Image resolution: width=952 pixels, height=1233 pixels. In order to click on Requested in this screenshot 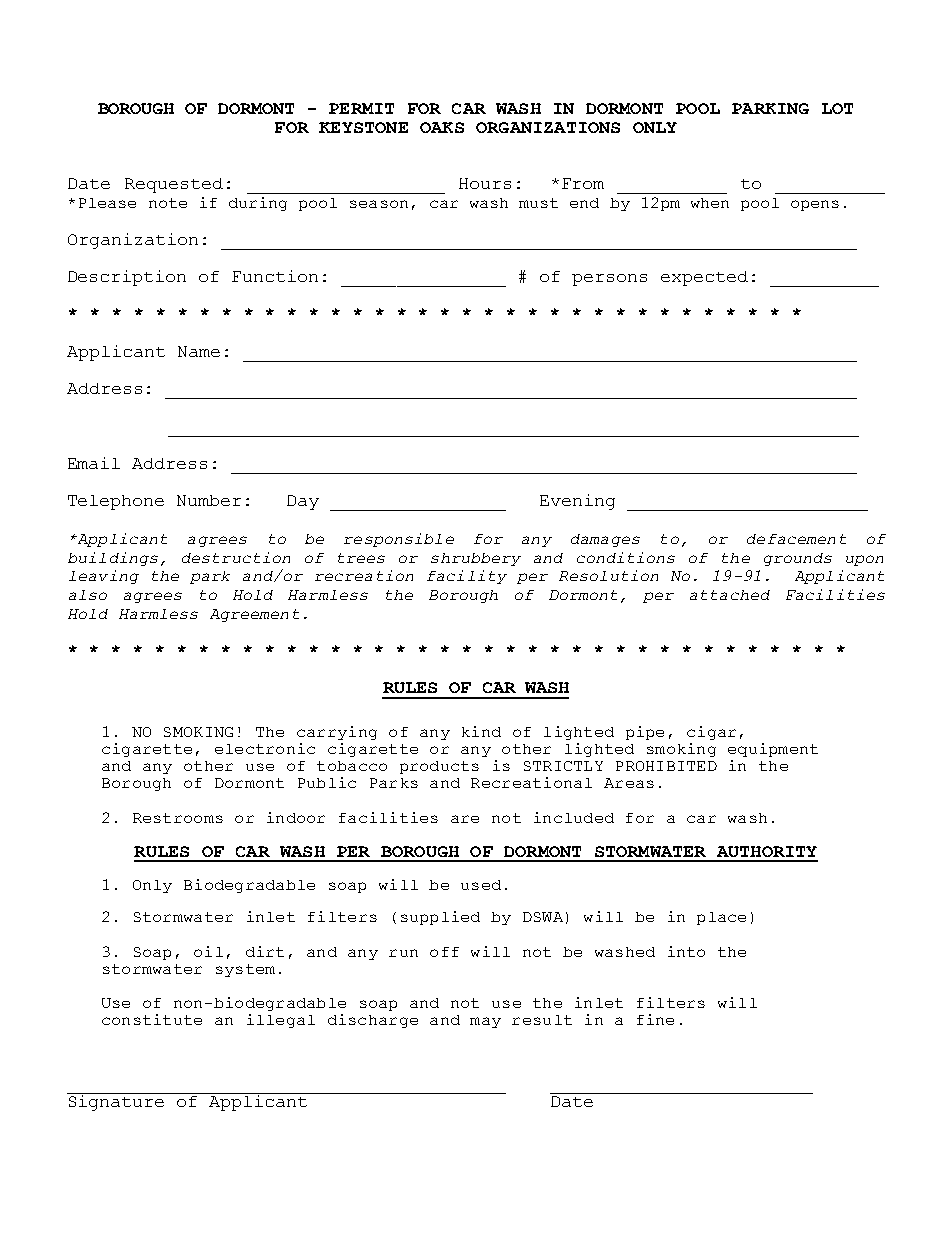, I will do `click(174, 185)`.
